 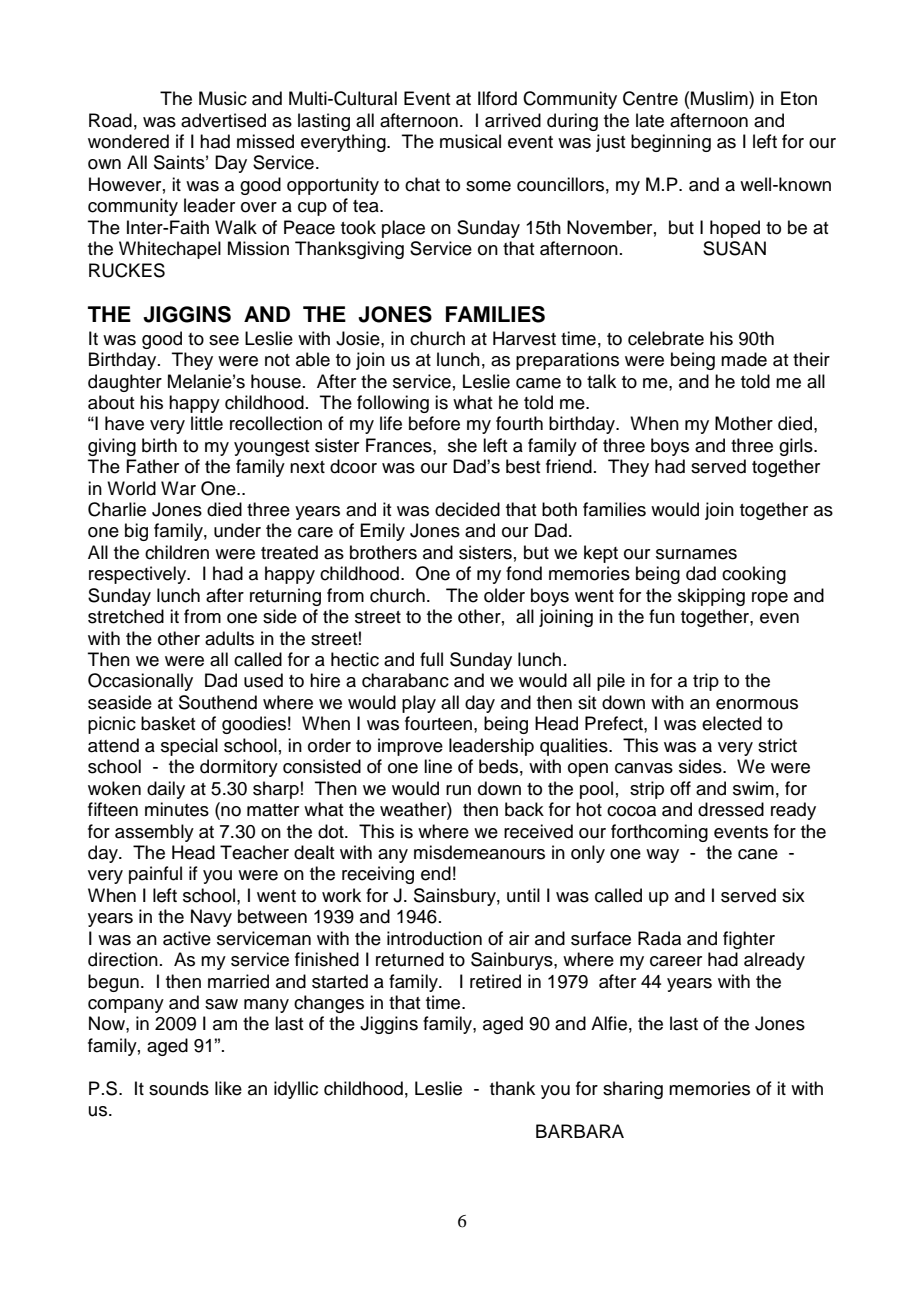 What do you see at coordinates (179, 1088) in the screenshot?
I see `sounds` at bounding box center [179, 1088].
